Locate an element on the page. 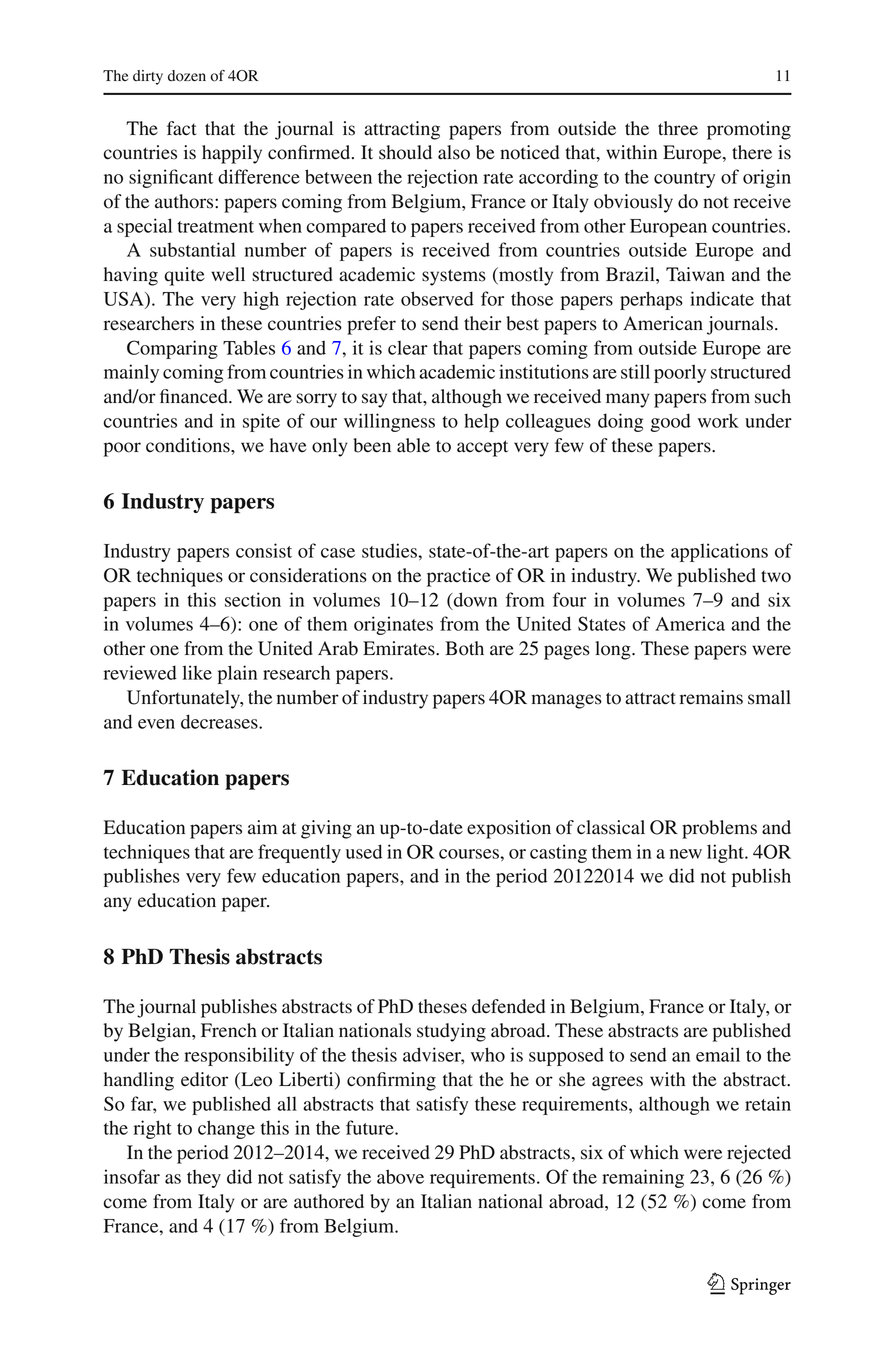 The height and width of the document is (1359, 896). fact is located at coordinates (182, 128).
